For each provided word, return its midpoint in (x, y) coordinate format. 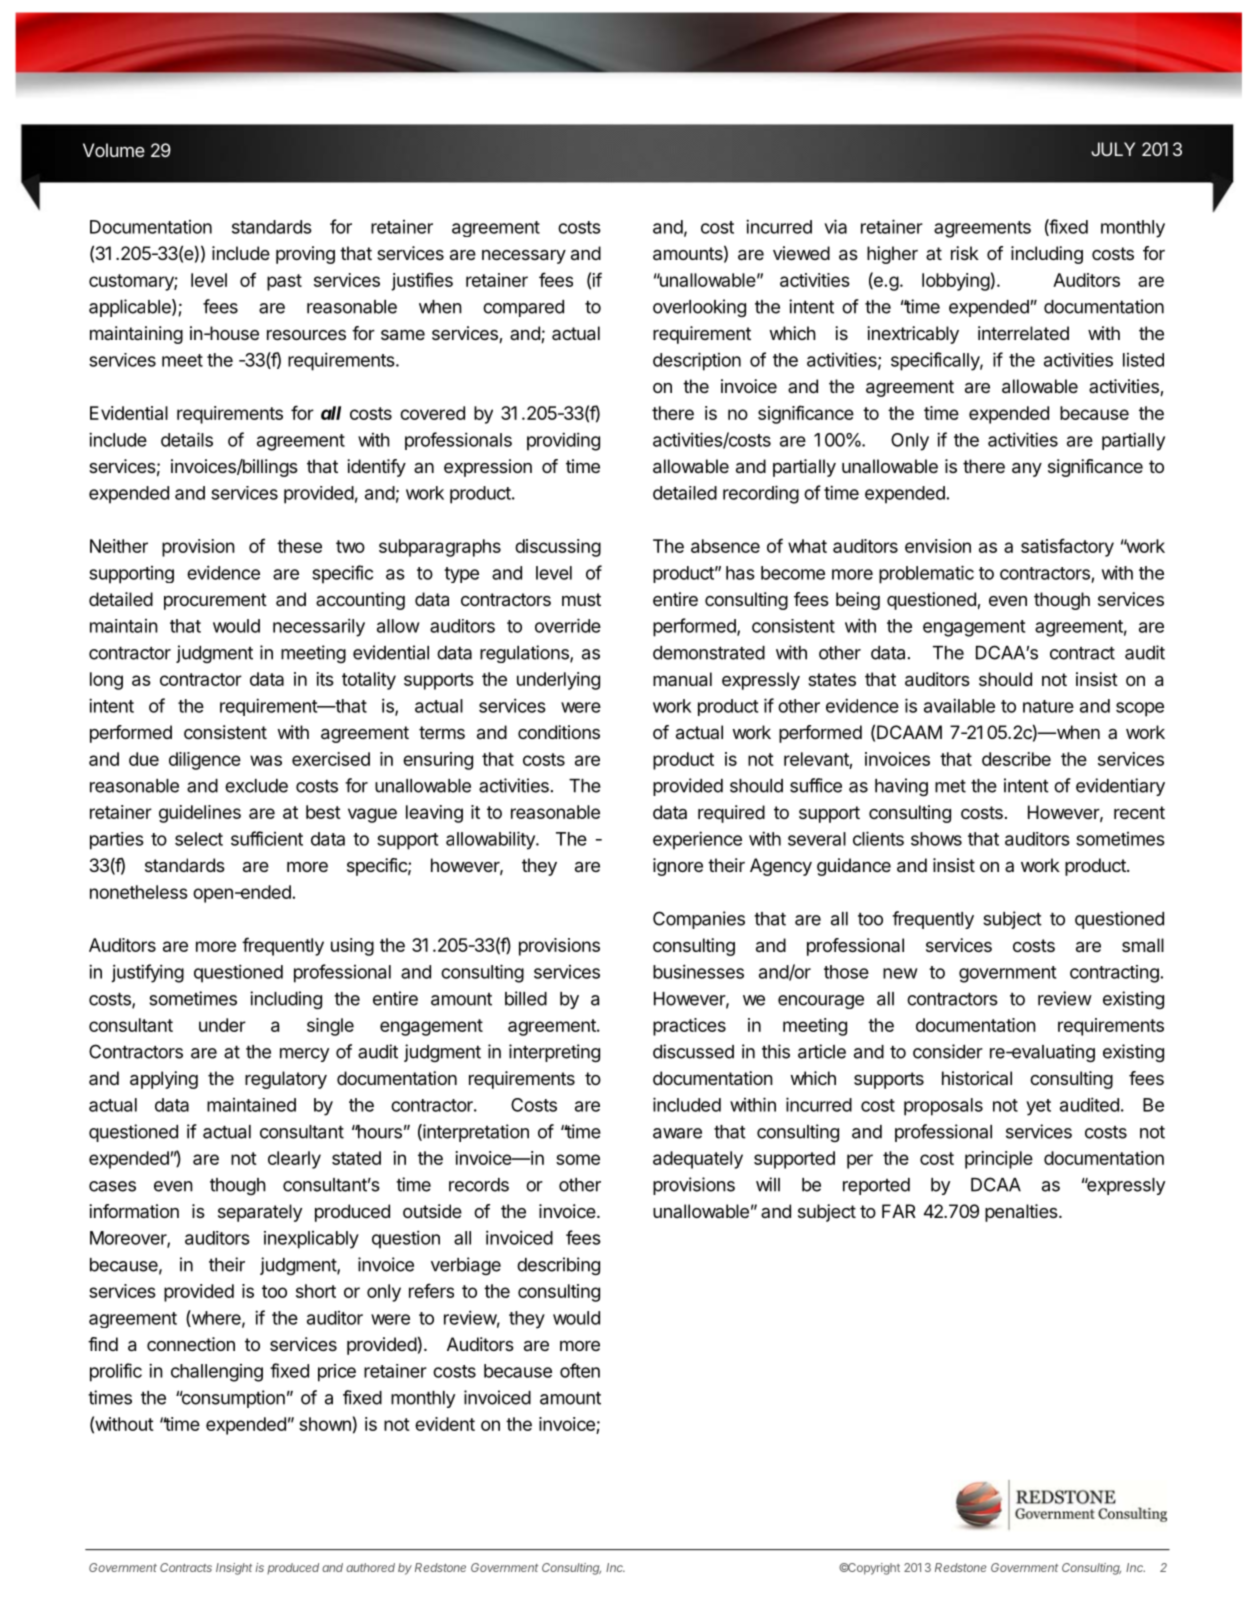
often (580, 1370)
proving (305, 255)
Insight (234, 1569)
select (199, 839)
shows (936, 839)
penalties (1022, 1213)
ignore (678, 867)
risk (965, 253)
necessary (524, 257)
